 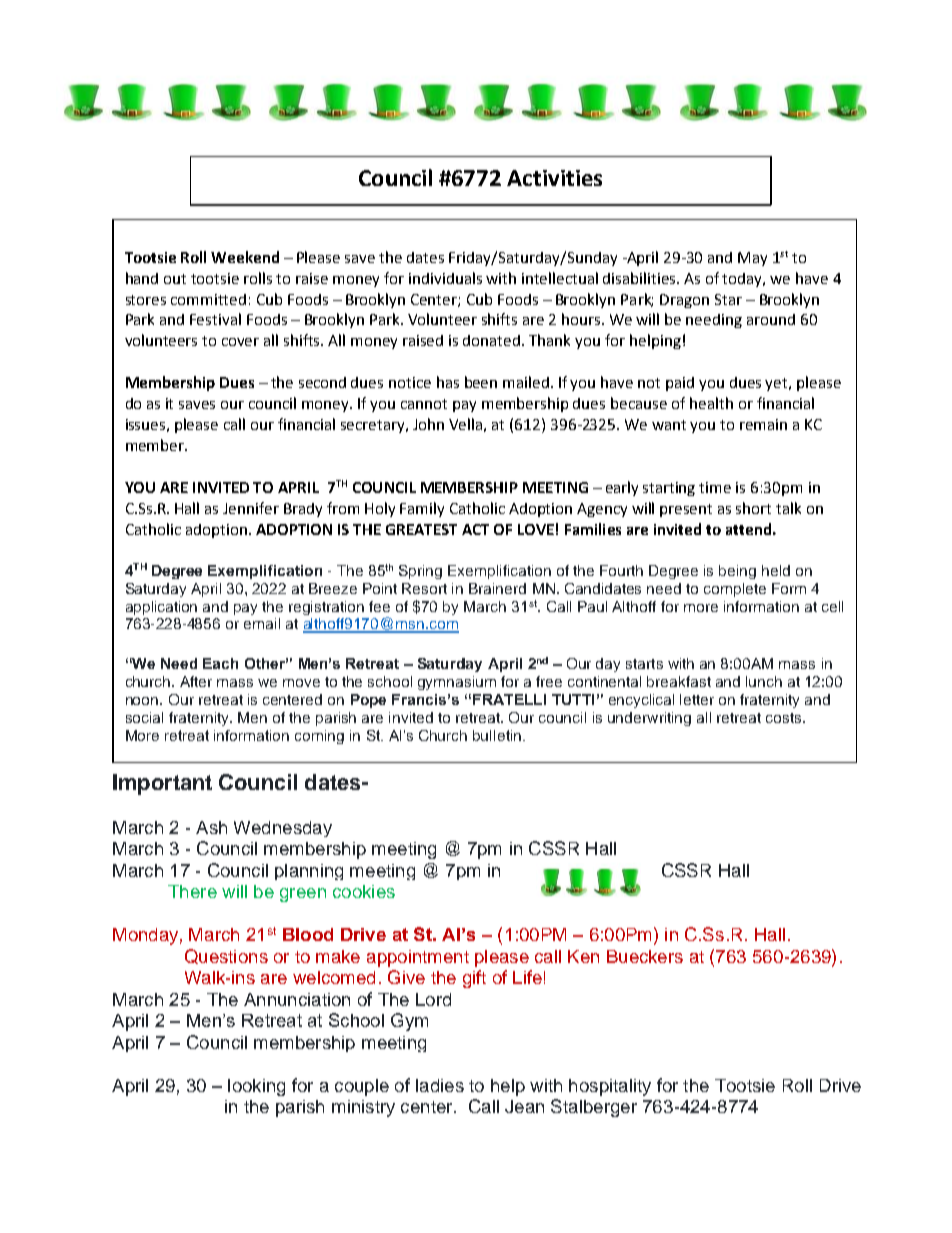 What do you see at coordinates (440, 1085) in the page?
I see `ladies` at bounding box center [440, 1085].
